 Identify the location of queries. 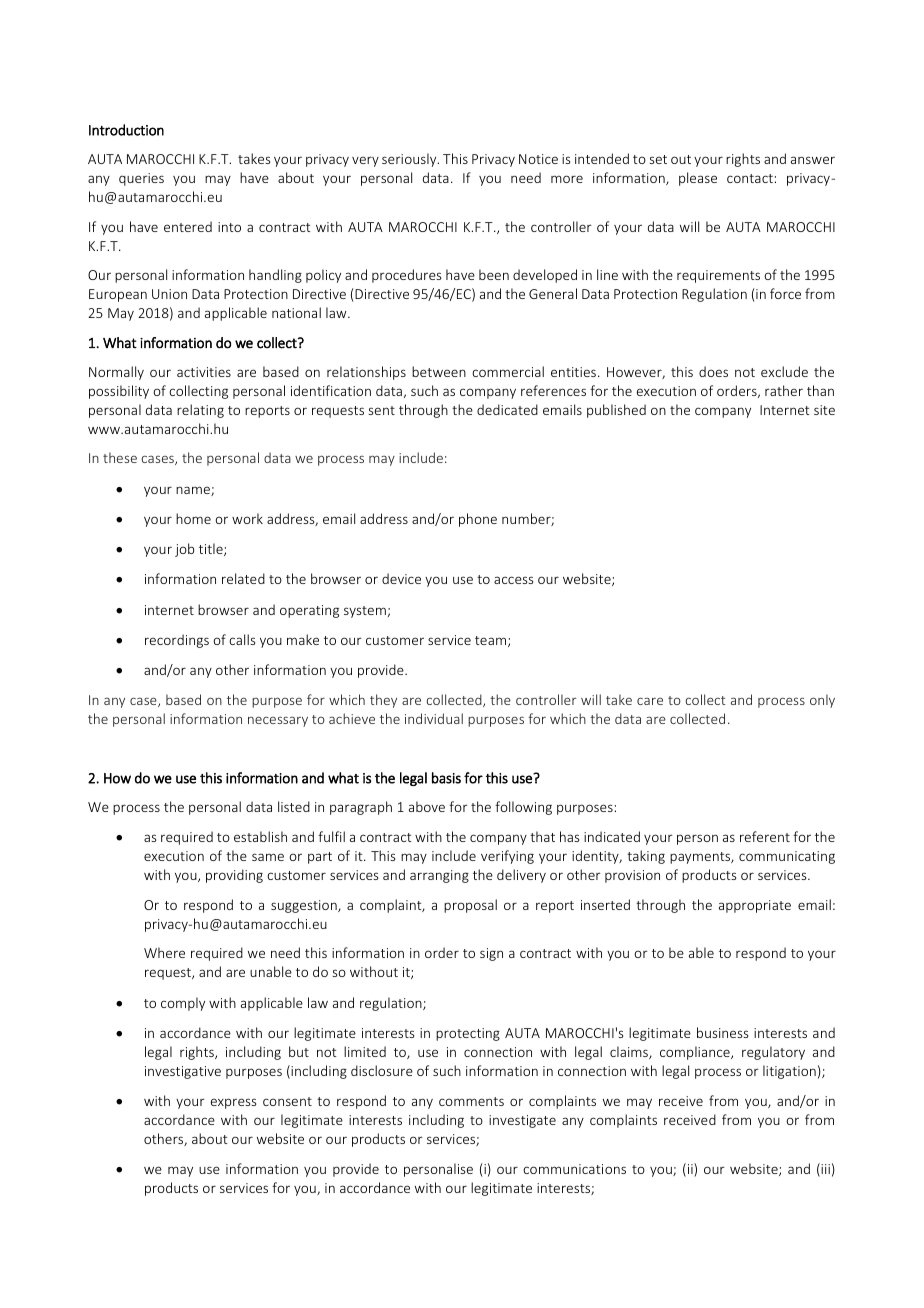
(141, 179).
